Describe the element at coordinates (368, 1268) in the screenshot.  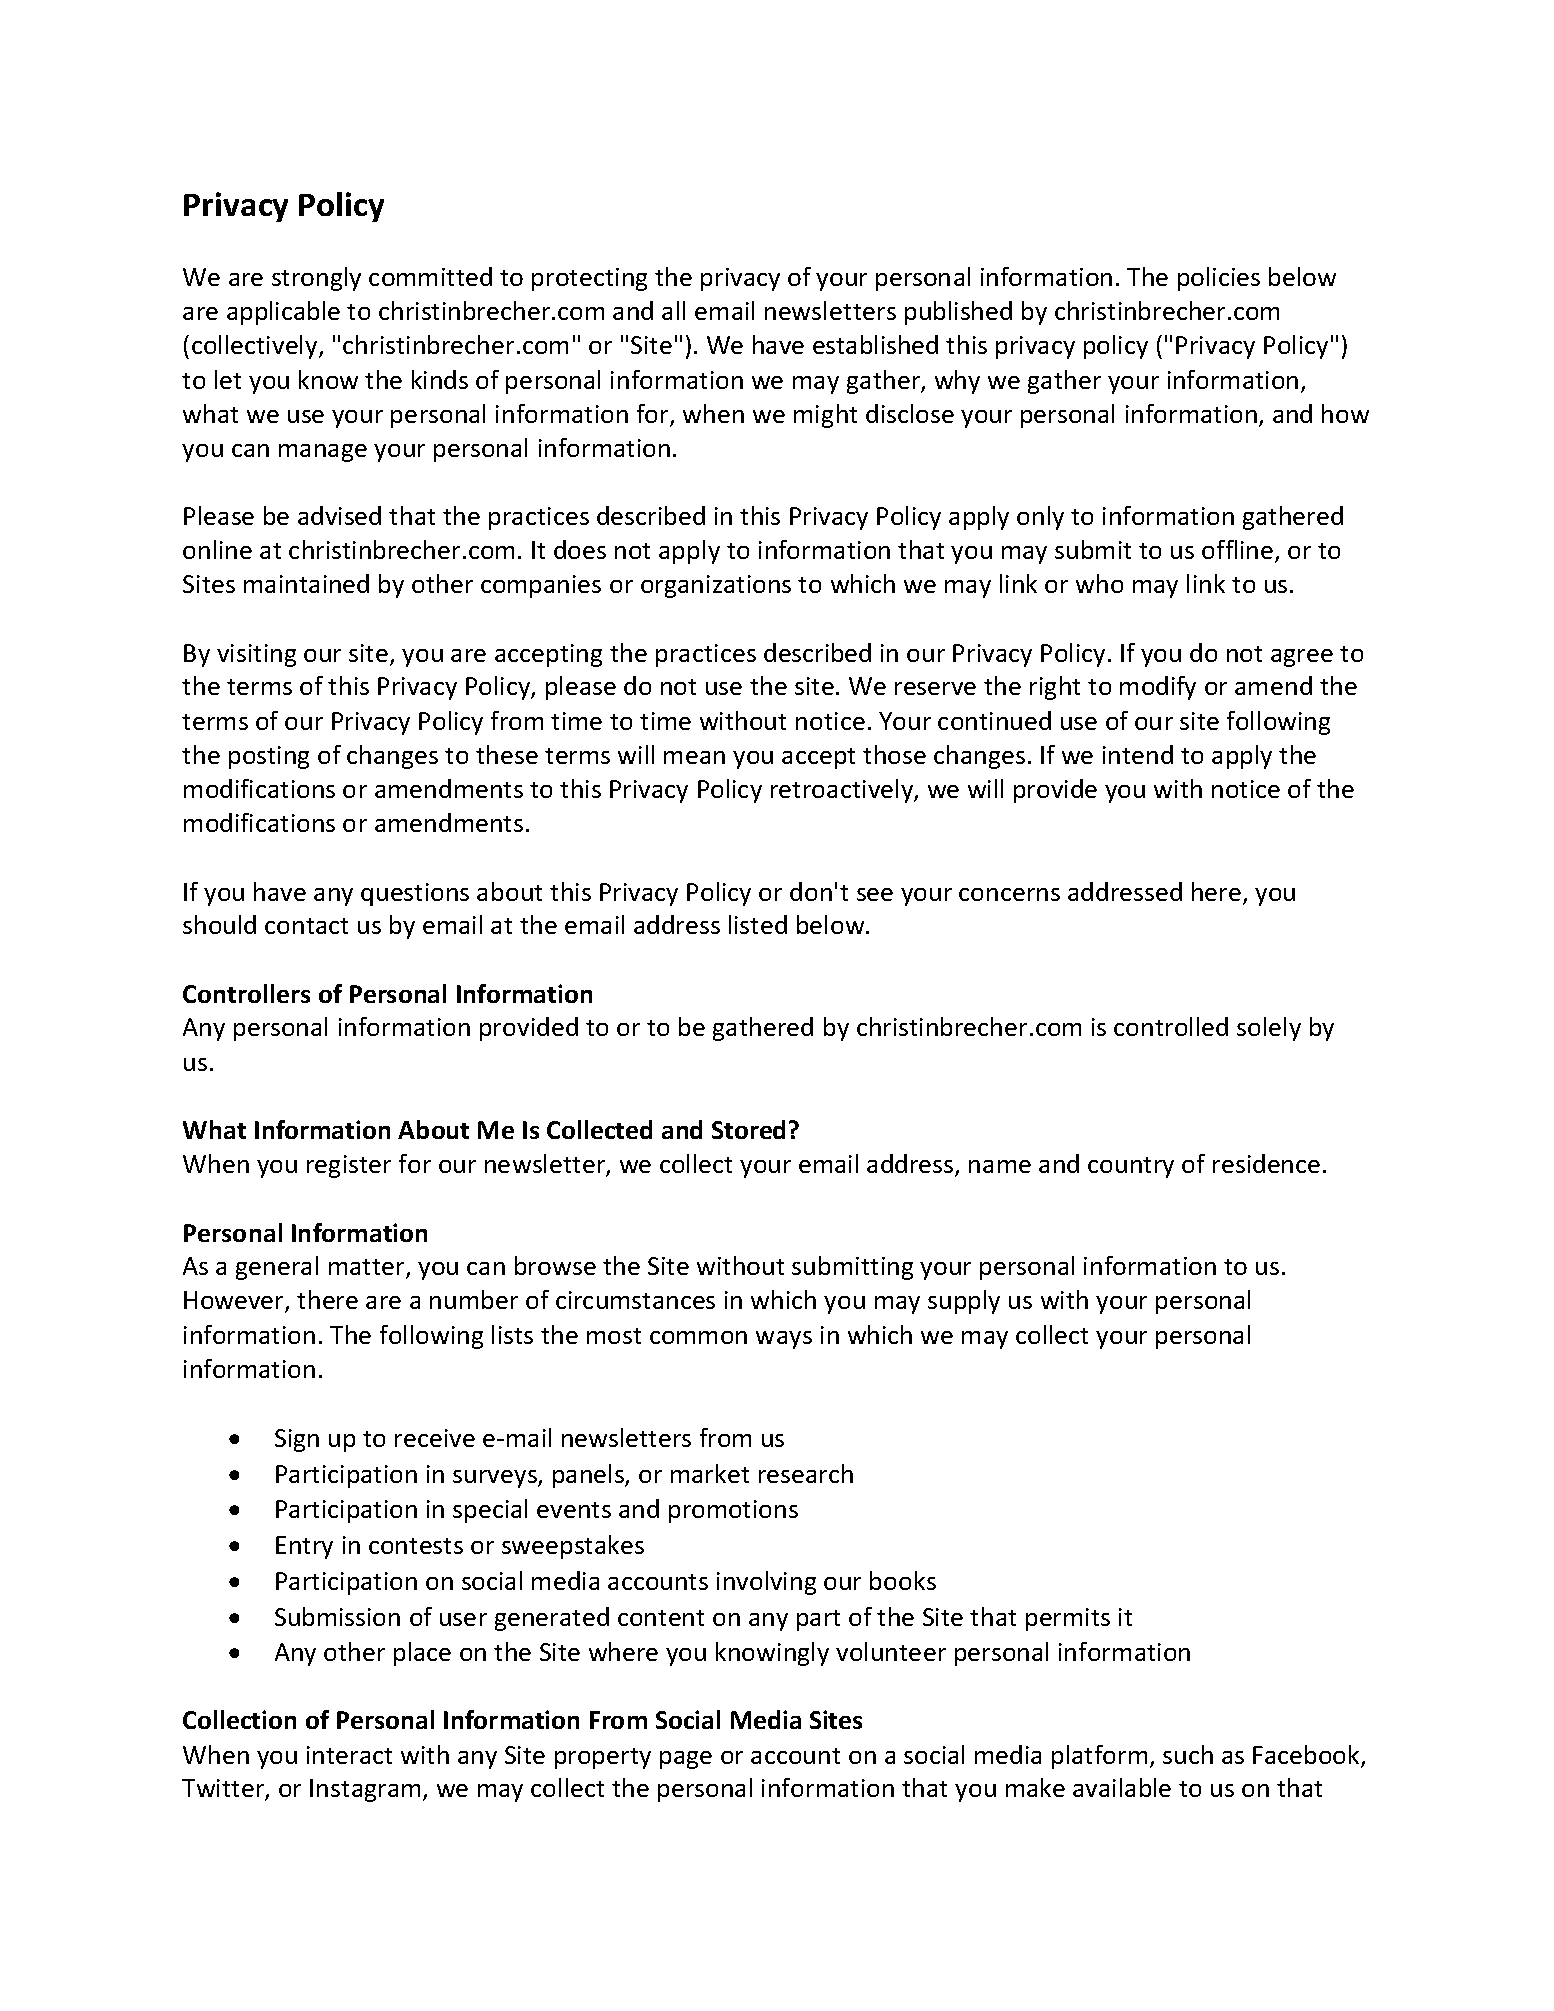
I see `matter` at that location.
